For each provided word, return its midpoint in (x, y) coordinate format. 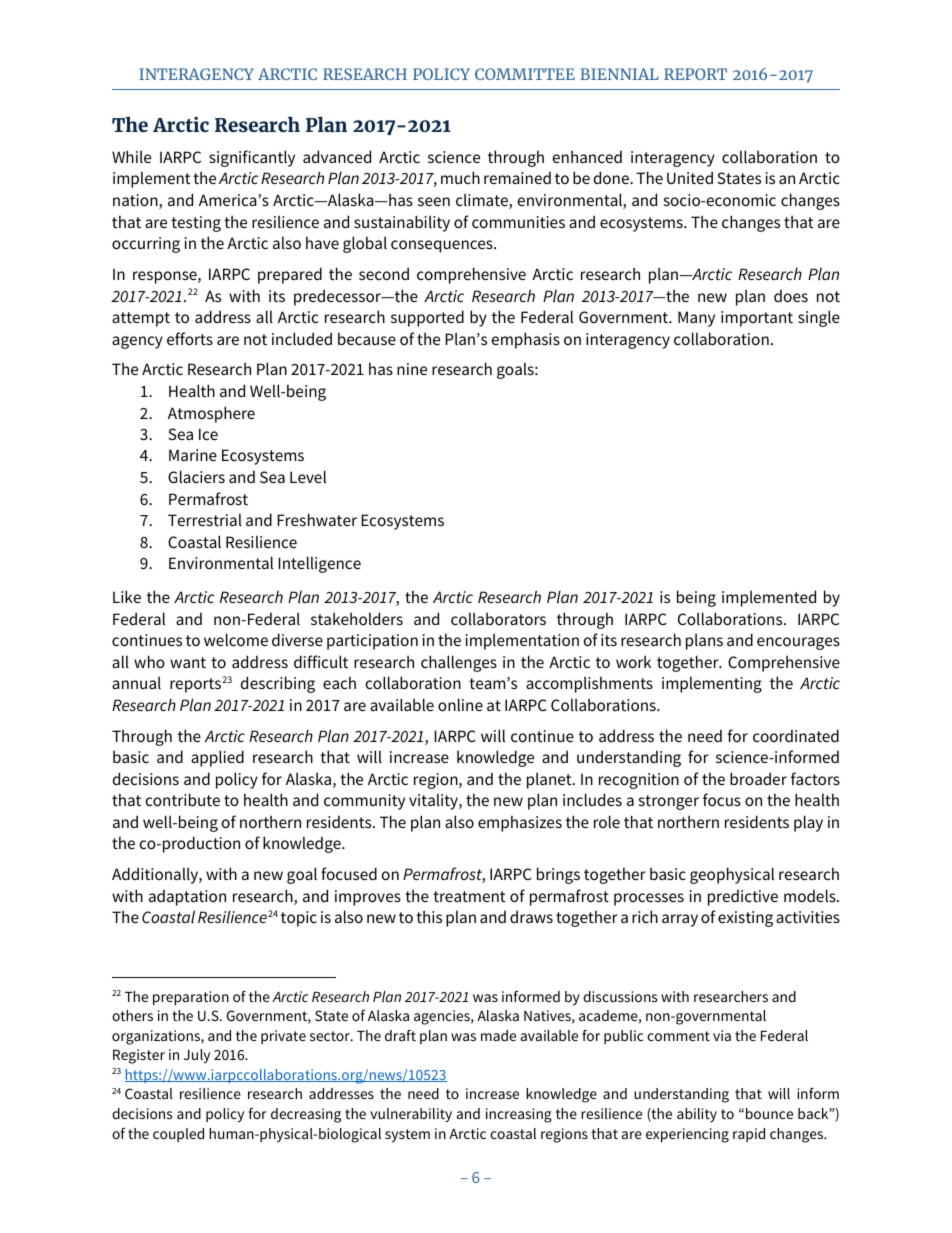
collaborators (498, 618)
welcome (236, 639)
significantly (252, 158)
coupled (178, 1135)
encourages (798, 643)
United (690, 177)
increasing (519, 1115)
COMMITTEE (525, 74)
